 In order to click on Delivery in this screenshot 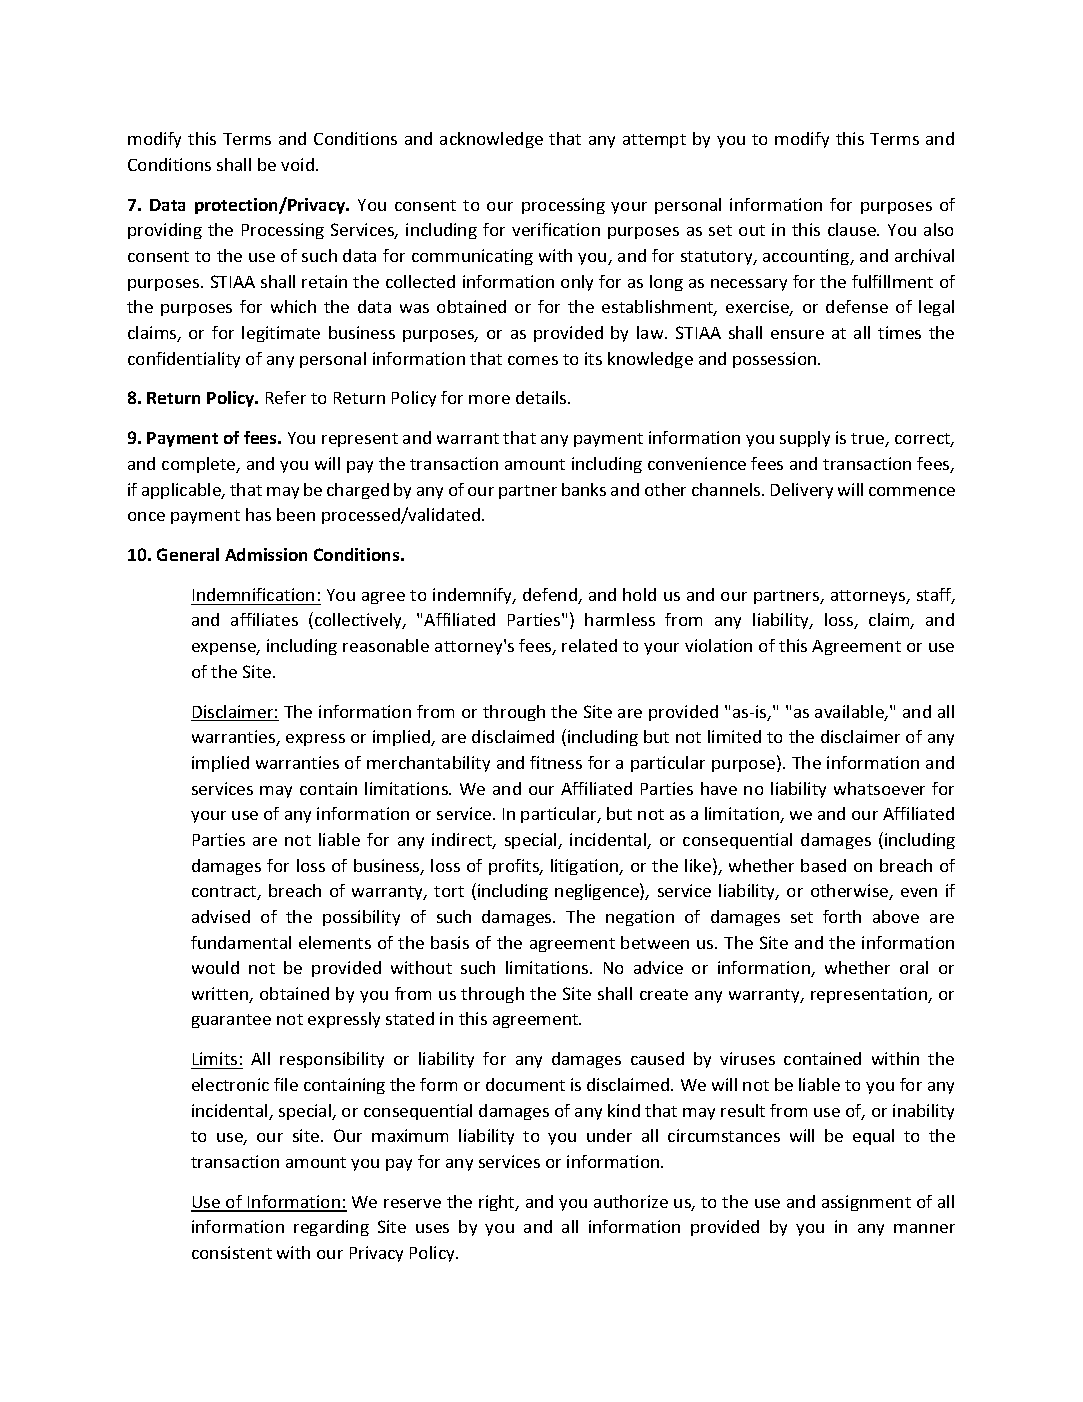, I will do `click(802, 491)`.
